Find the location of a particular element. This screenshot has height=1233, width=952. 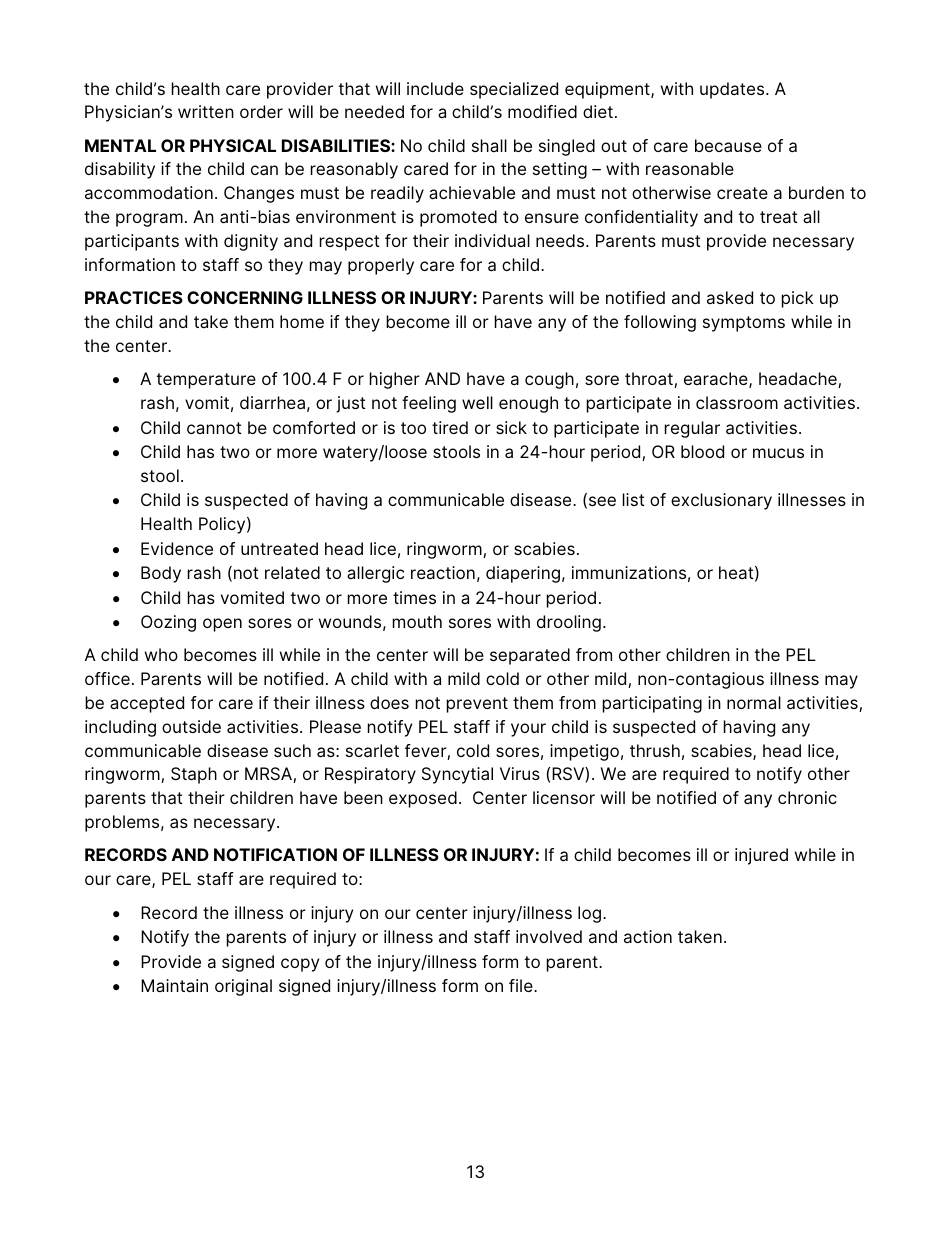

Maintain is located at coordinates (174, 985).
